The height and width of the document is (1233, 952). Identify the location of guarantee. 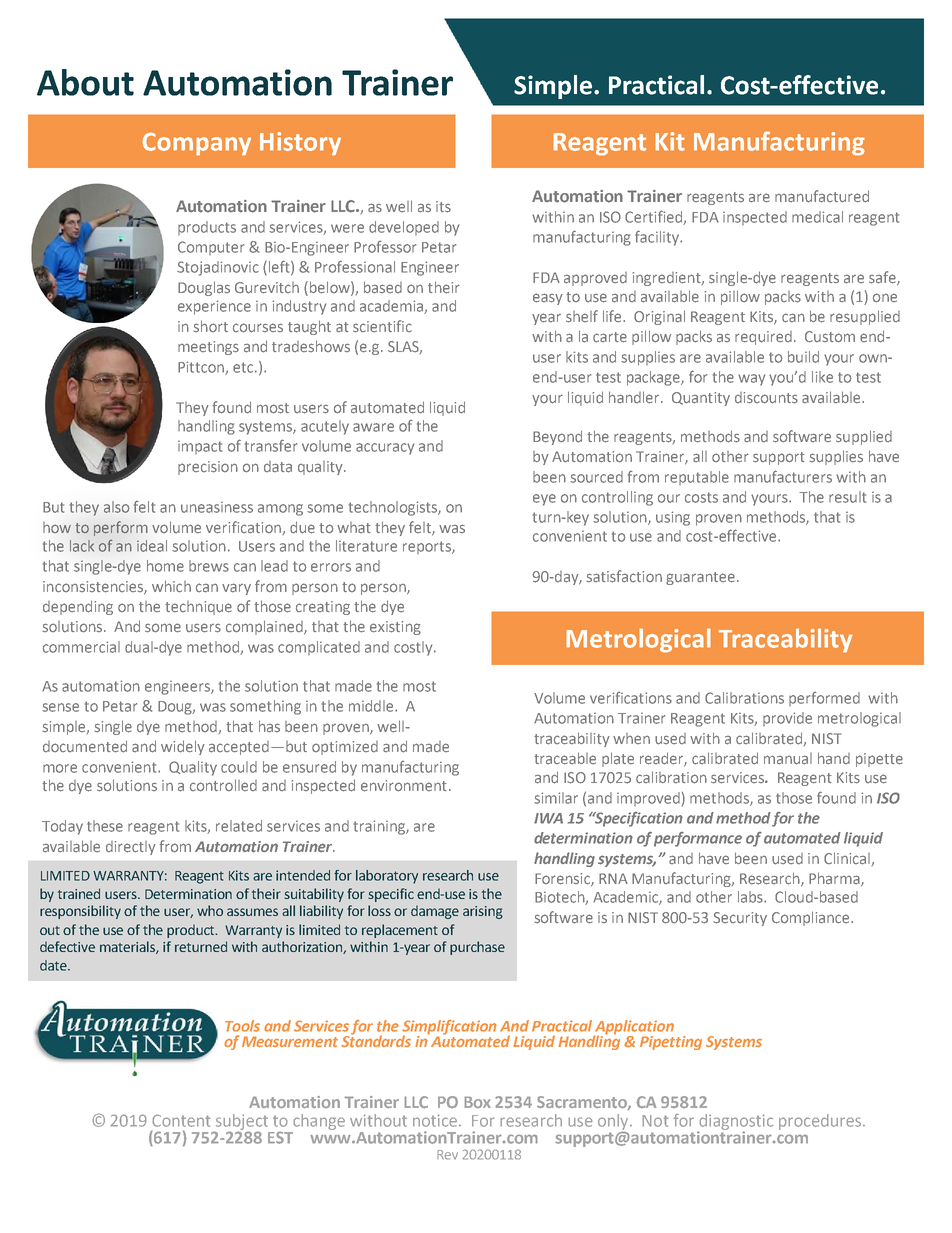
(702, 578).
